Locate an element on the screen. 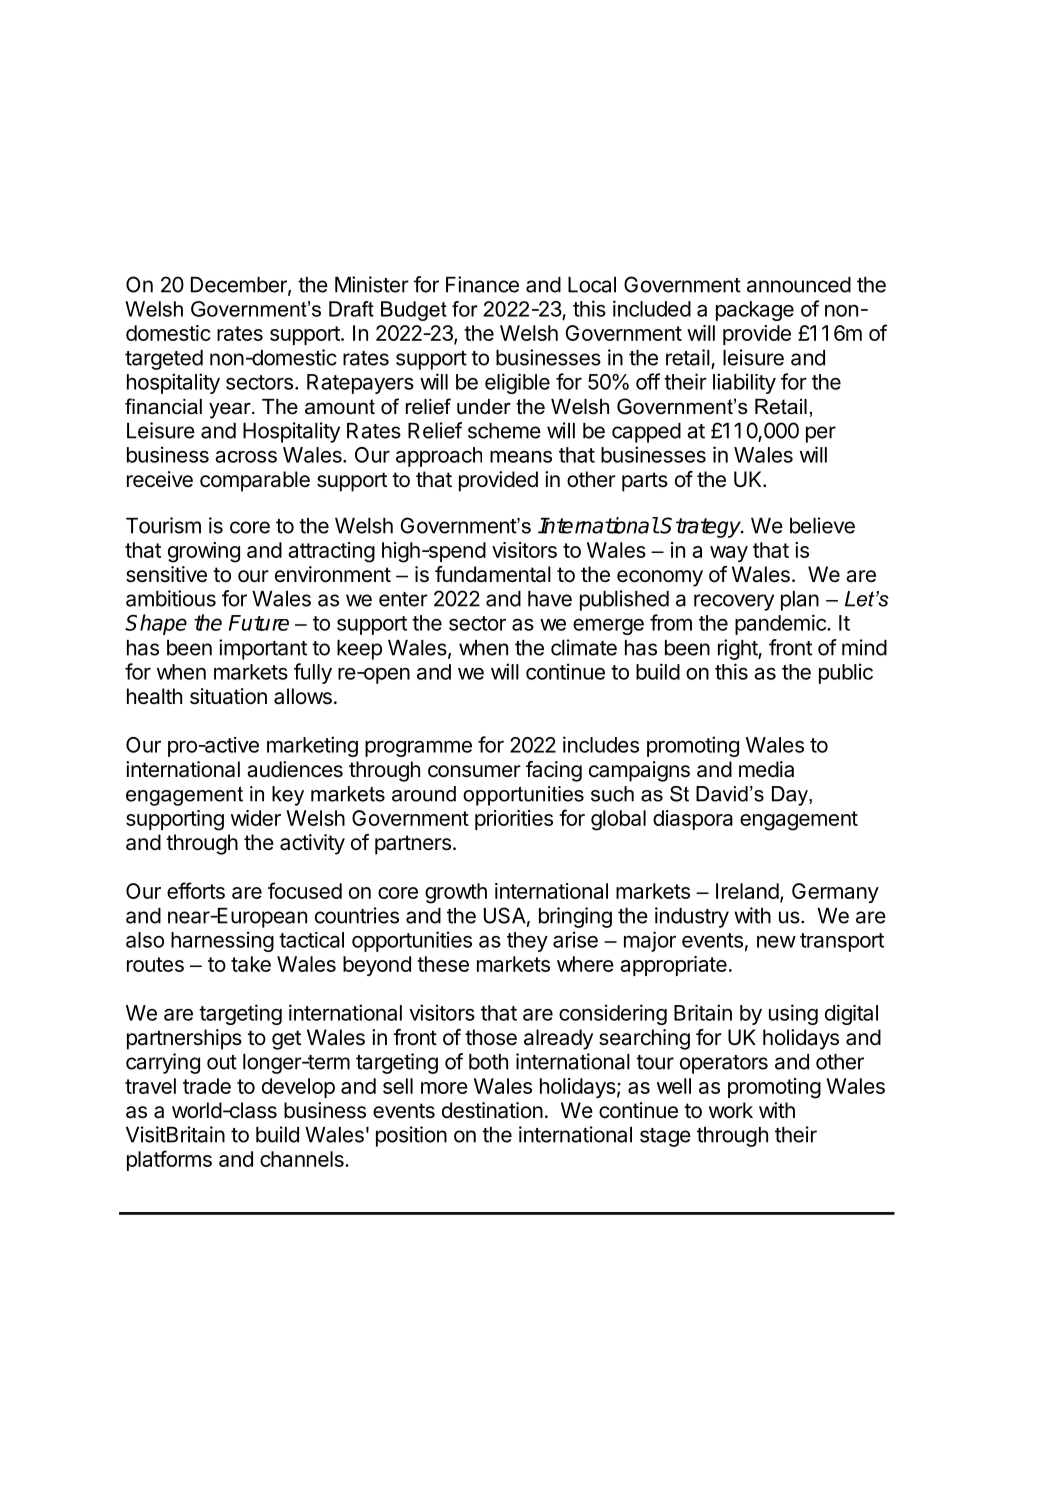 The width and height of the screenshot is (1051, 1486). fundamental is located at coordinates (493, 574).
